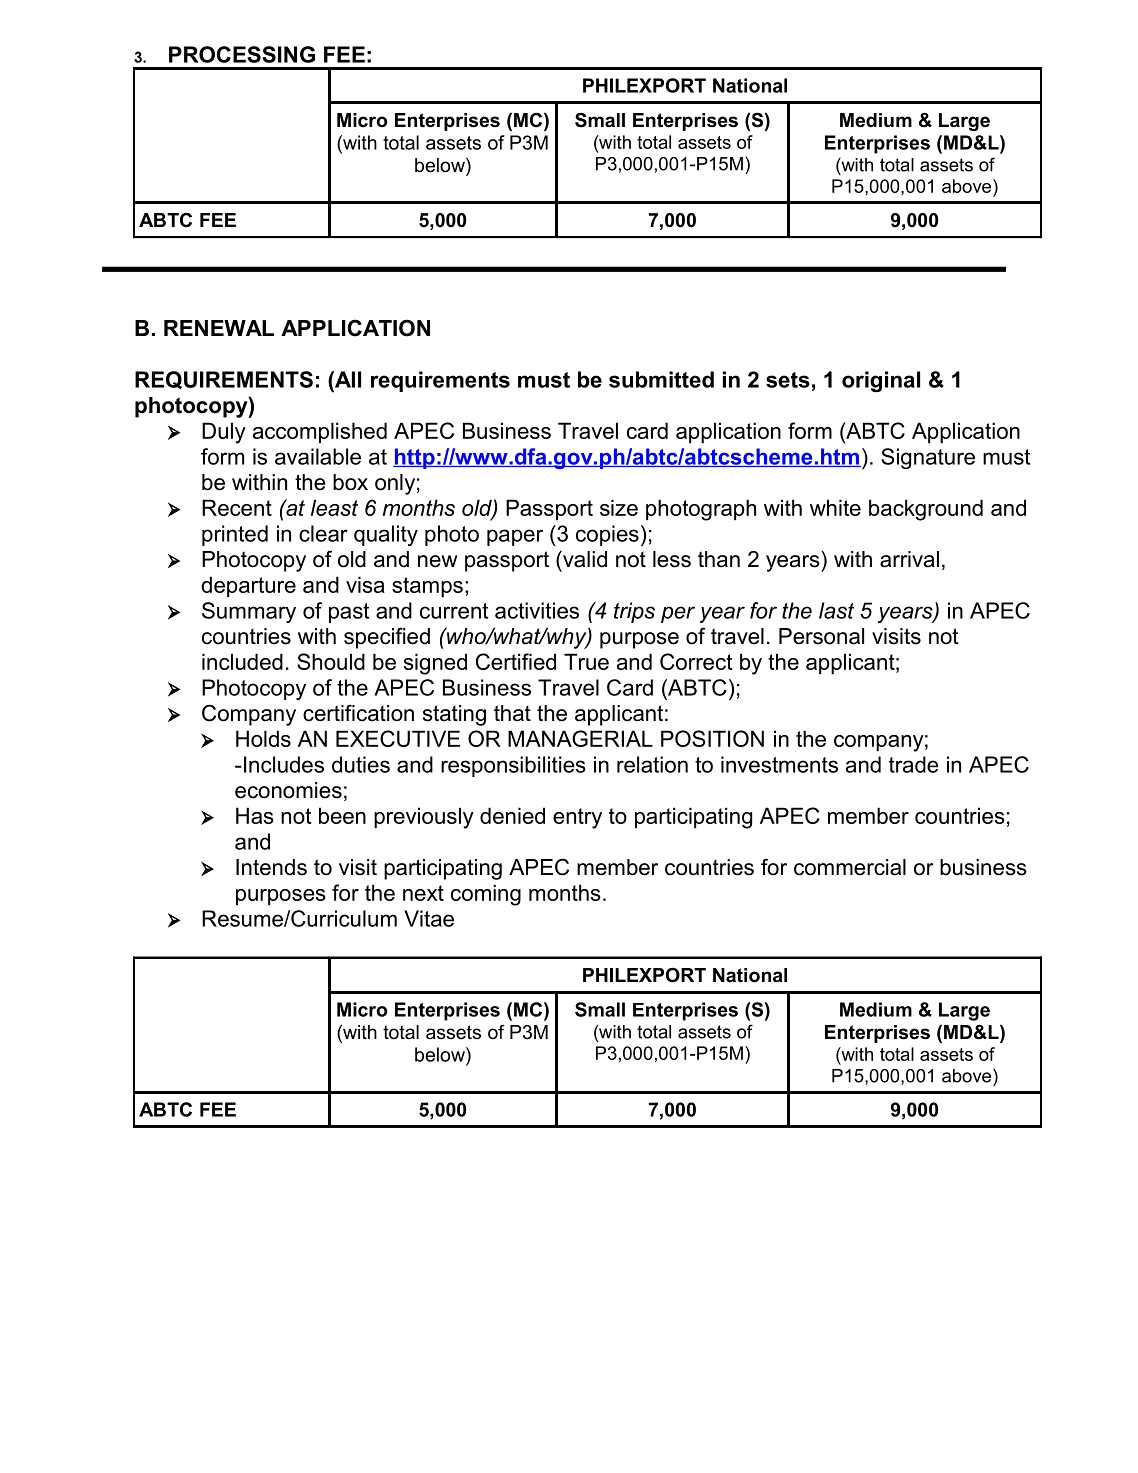 This screenshot has width=1138, height=1473. I want to click on commercial, so click(850, 867).
